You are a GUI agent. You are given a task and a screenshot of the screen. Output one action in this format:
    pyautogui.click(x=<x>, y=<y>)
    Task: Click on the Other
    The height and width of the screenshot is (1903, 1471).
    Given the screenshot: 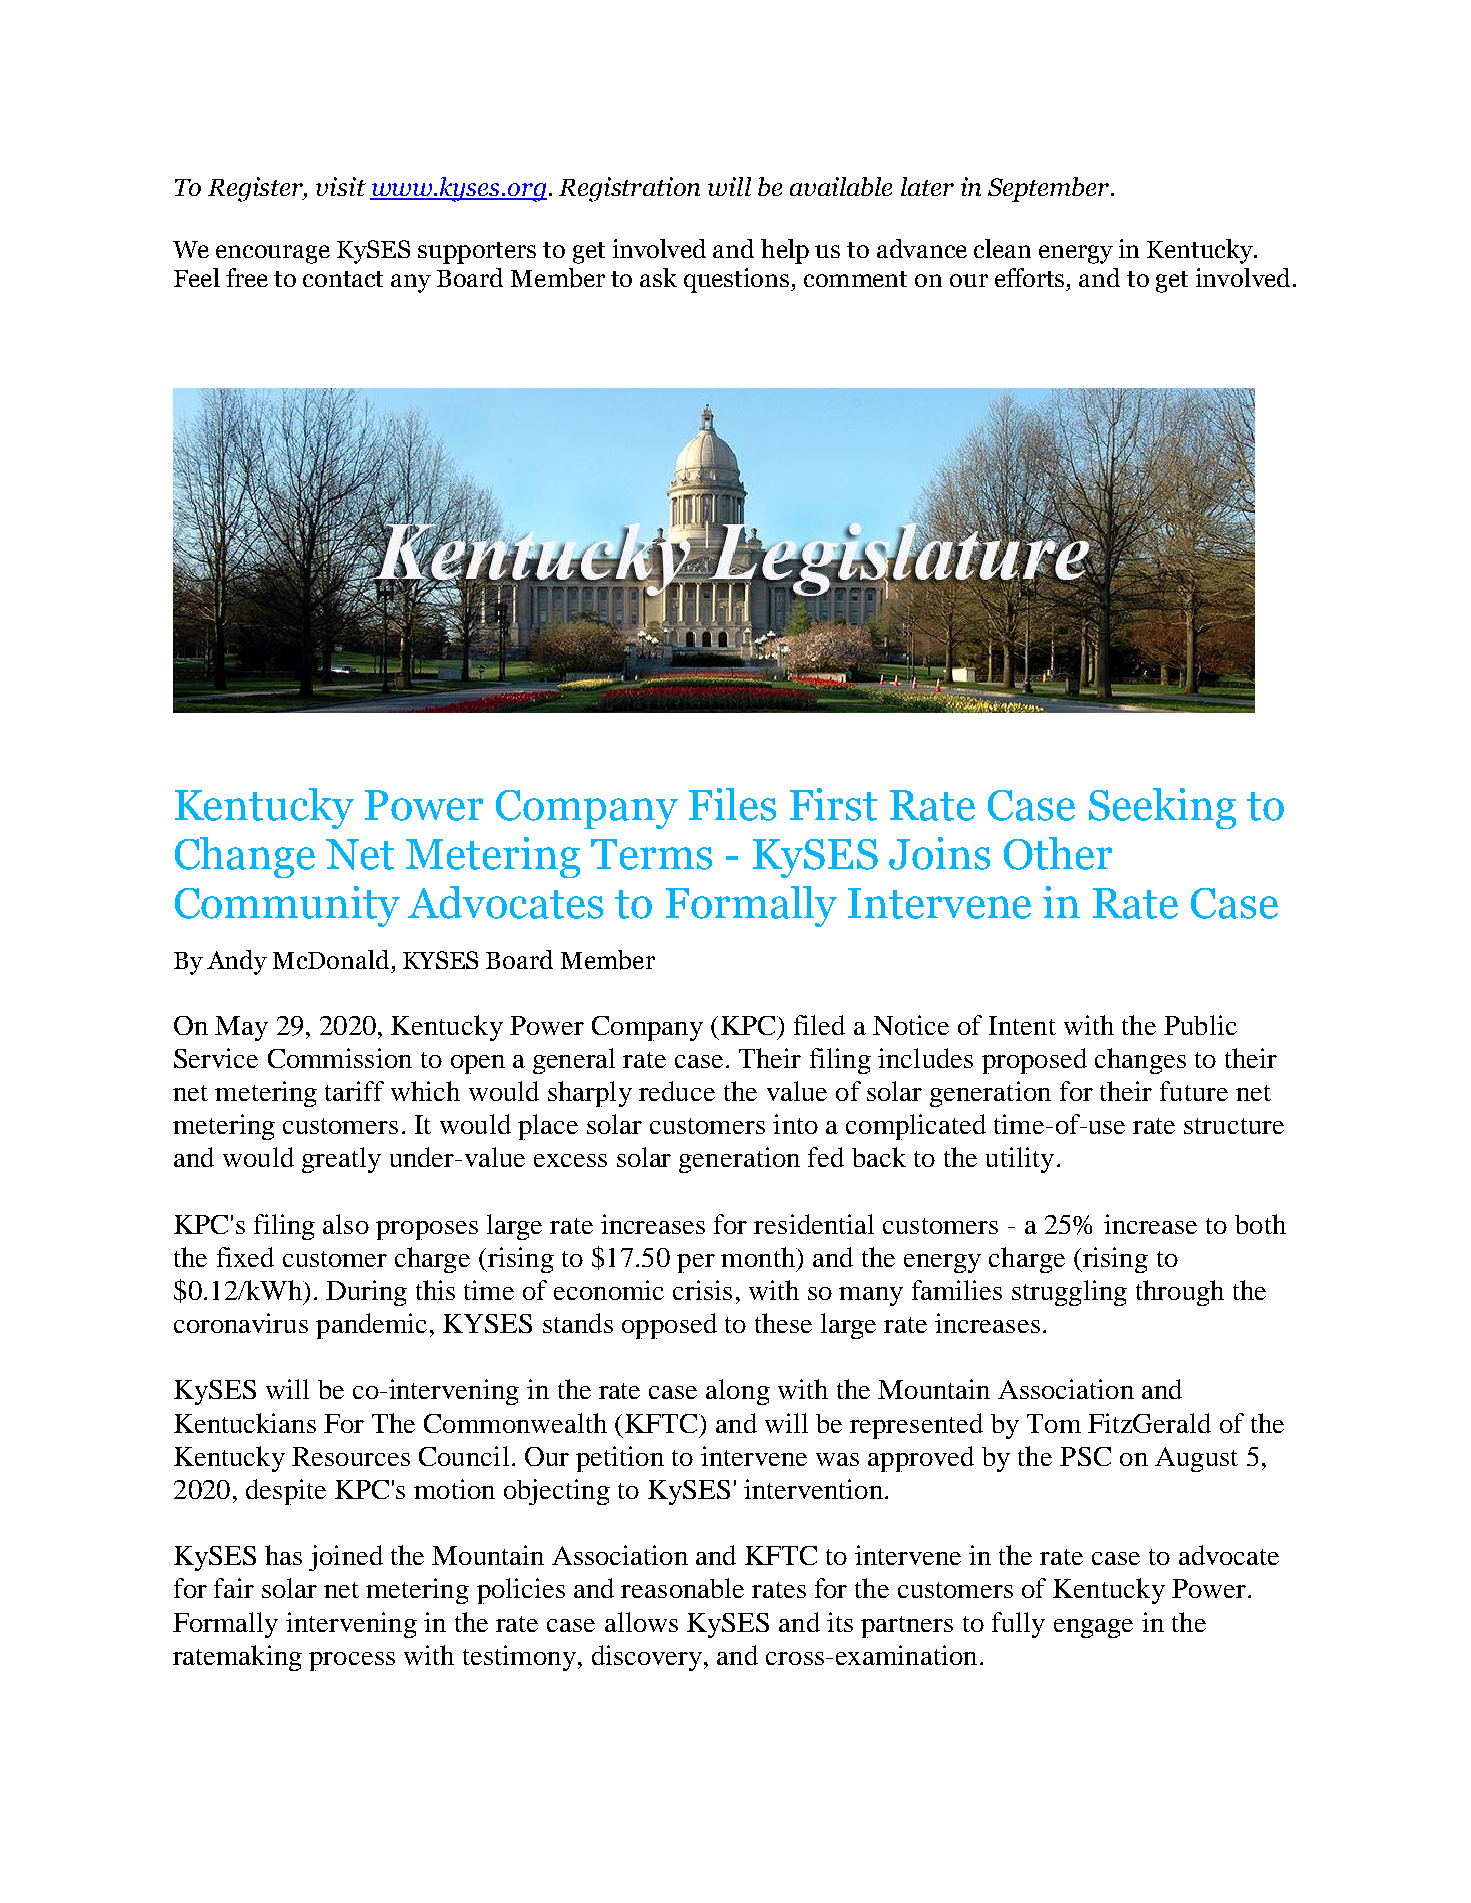 What is the action you would take?
    pyautogui.click(x=1058, y=853)
